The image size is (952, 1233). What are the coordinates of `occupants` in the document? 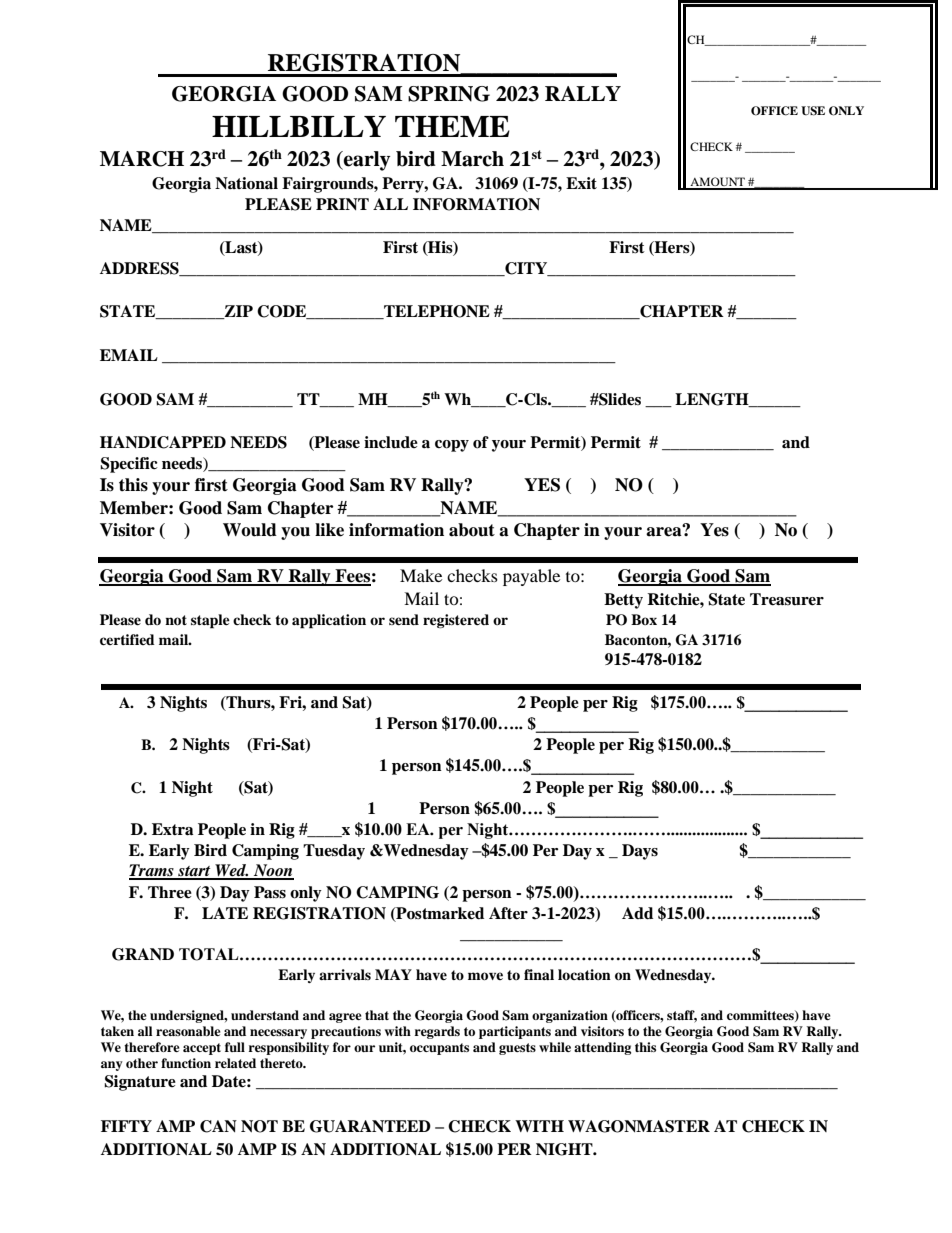 It's located at (439, 1049).
